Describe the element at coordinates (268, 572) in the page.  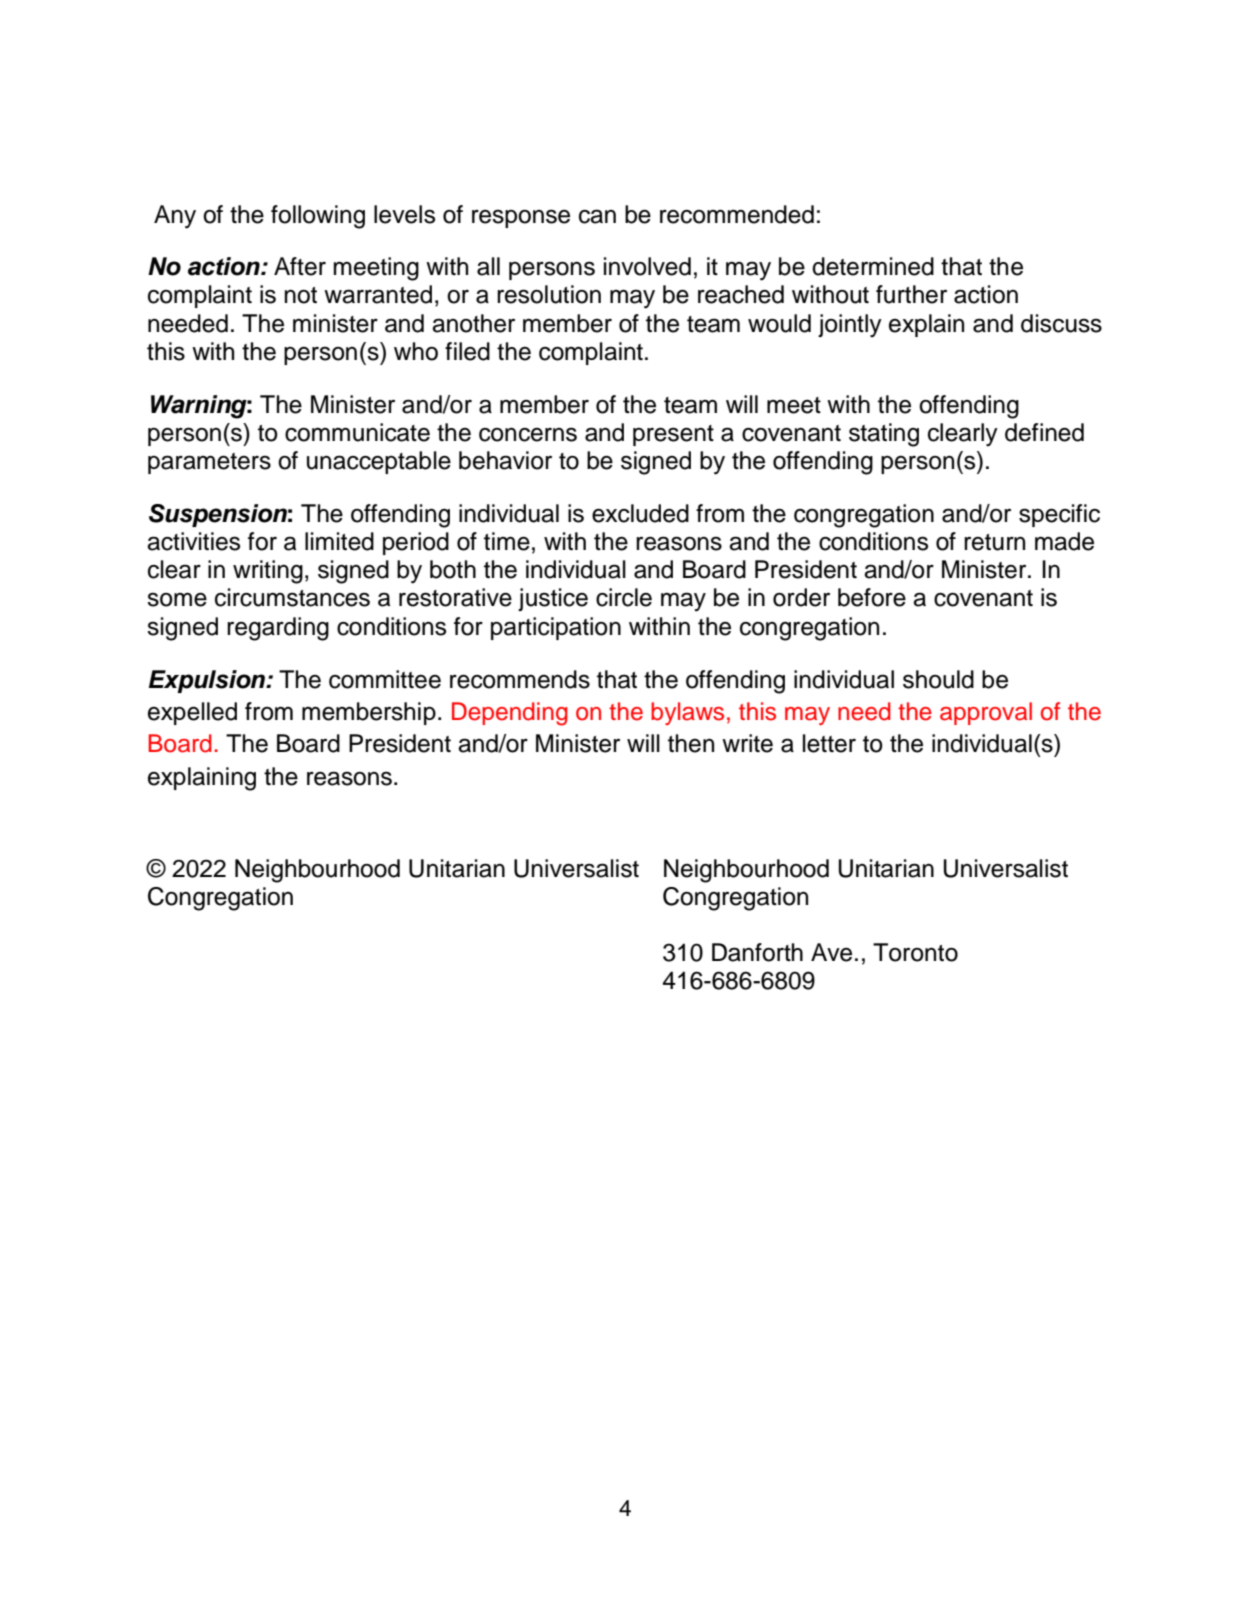
I see `writing` at that location.
